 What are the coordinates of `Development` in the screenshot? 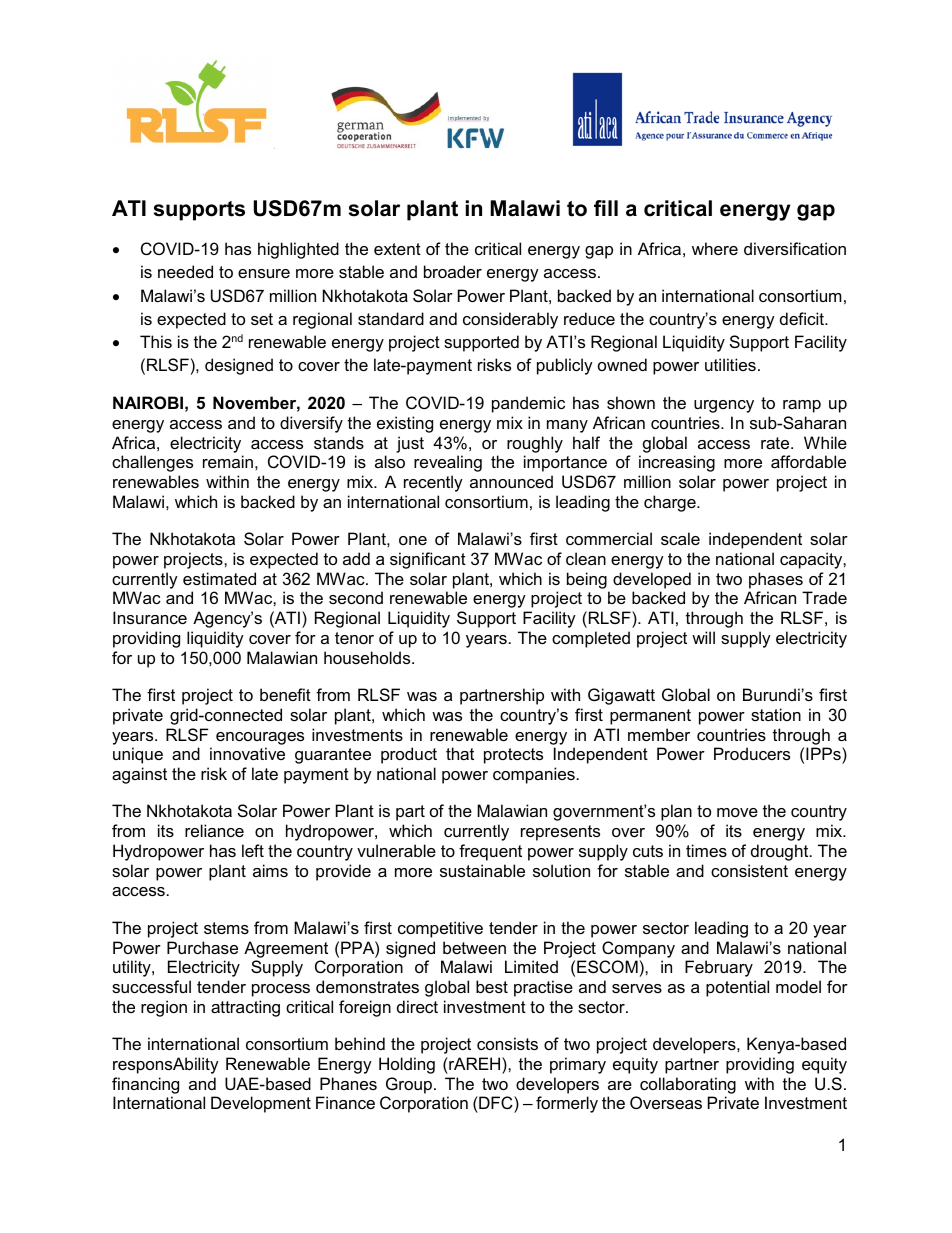 It's located at (261, 1104).
